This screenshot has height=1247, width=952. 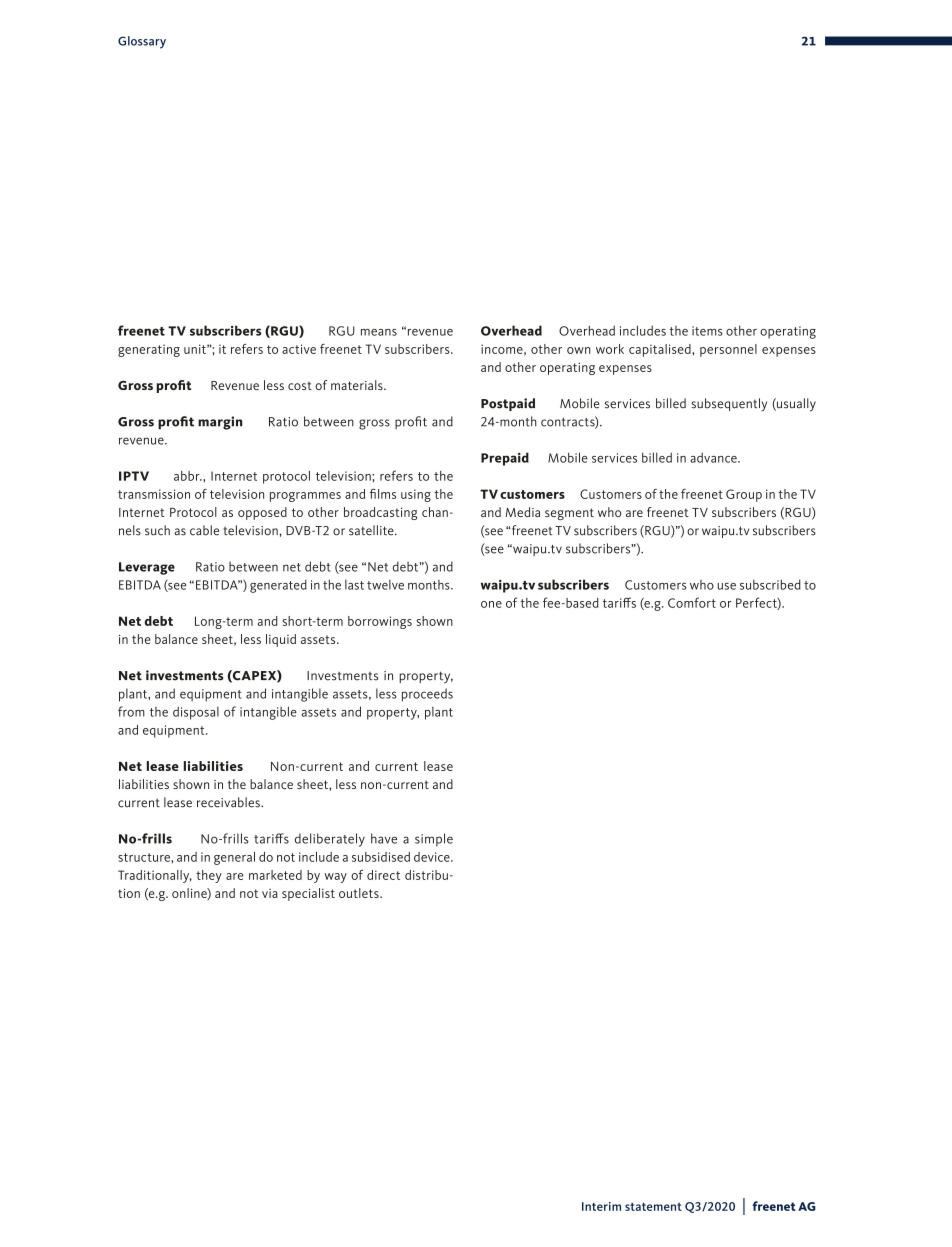 I want to click on one, so click(x=491, y=604).
